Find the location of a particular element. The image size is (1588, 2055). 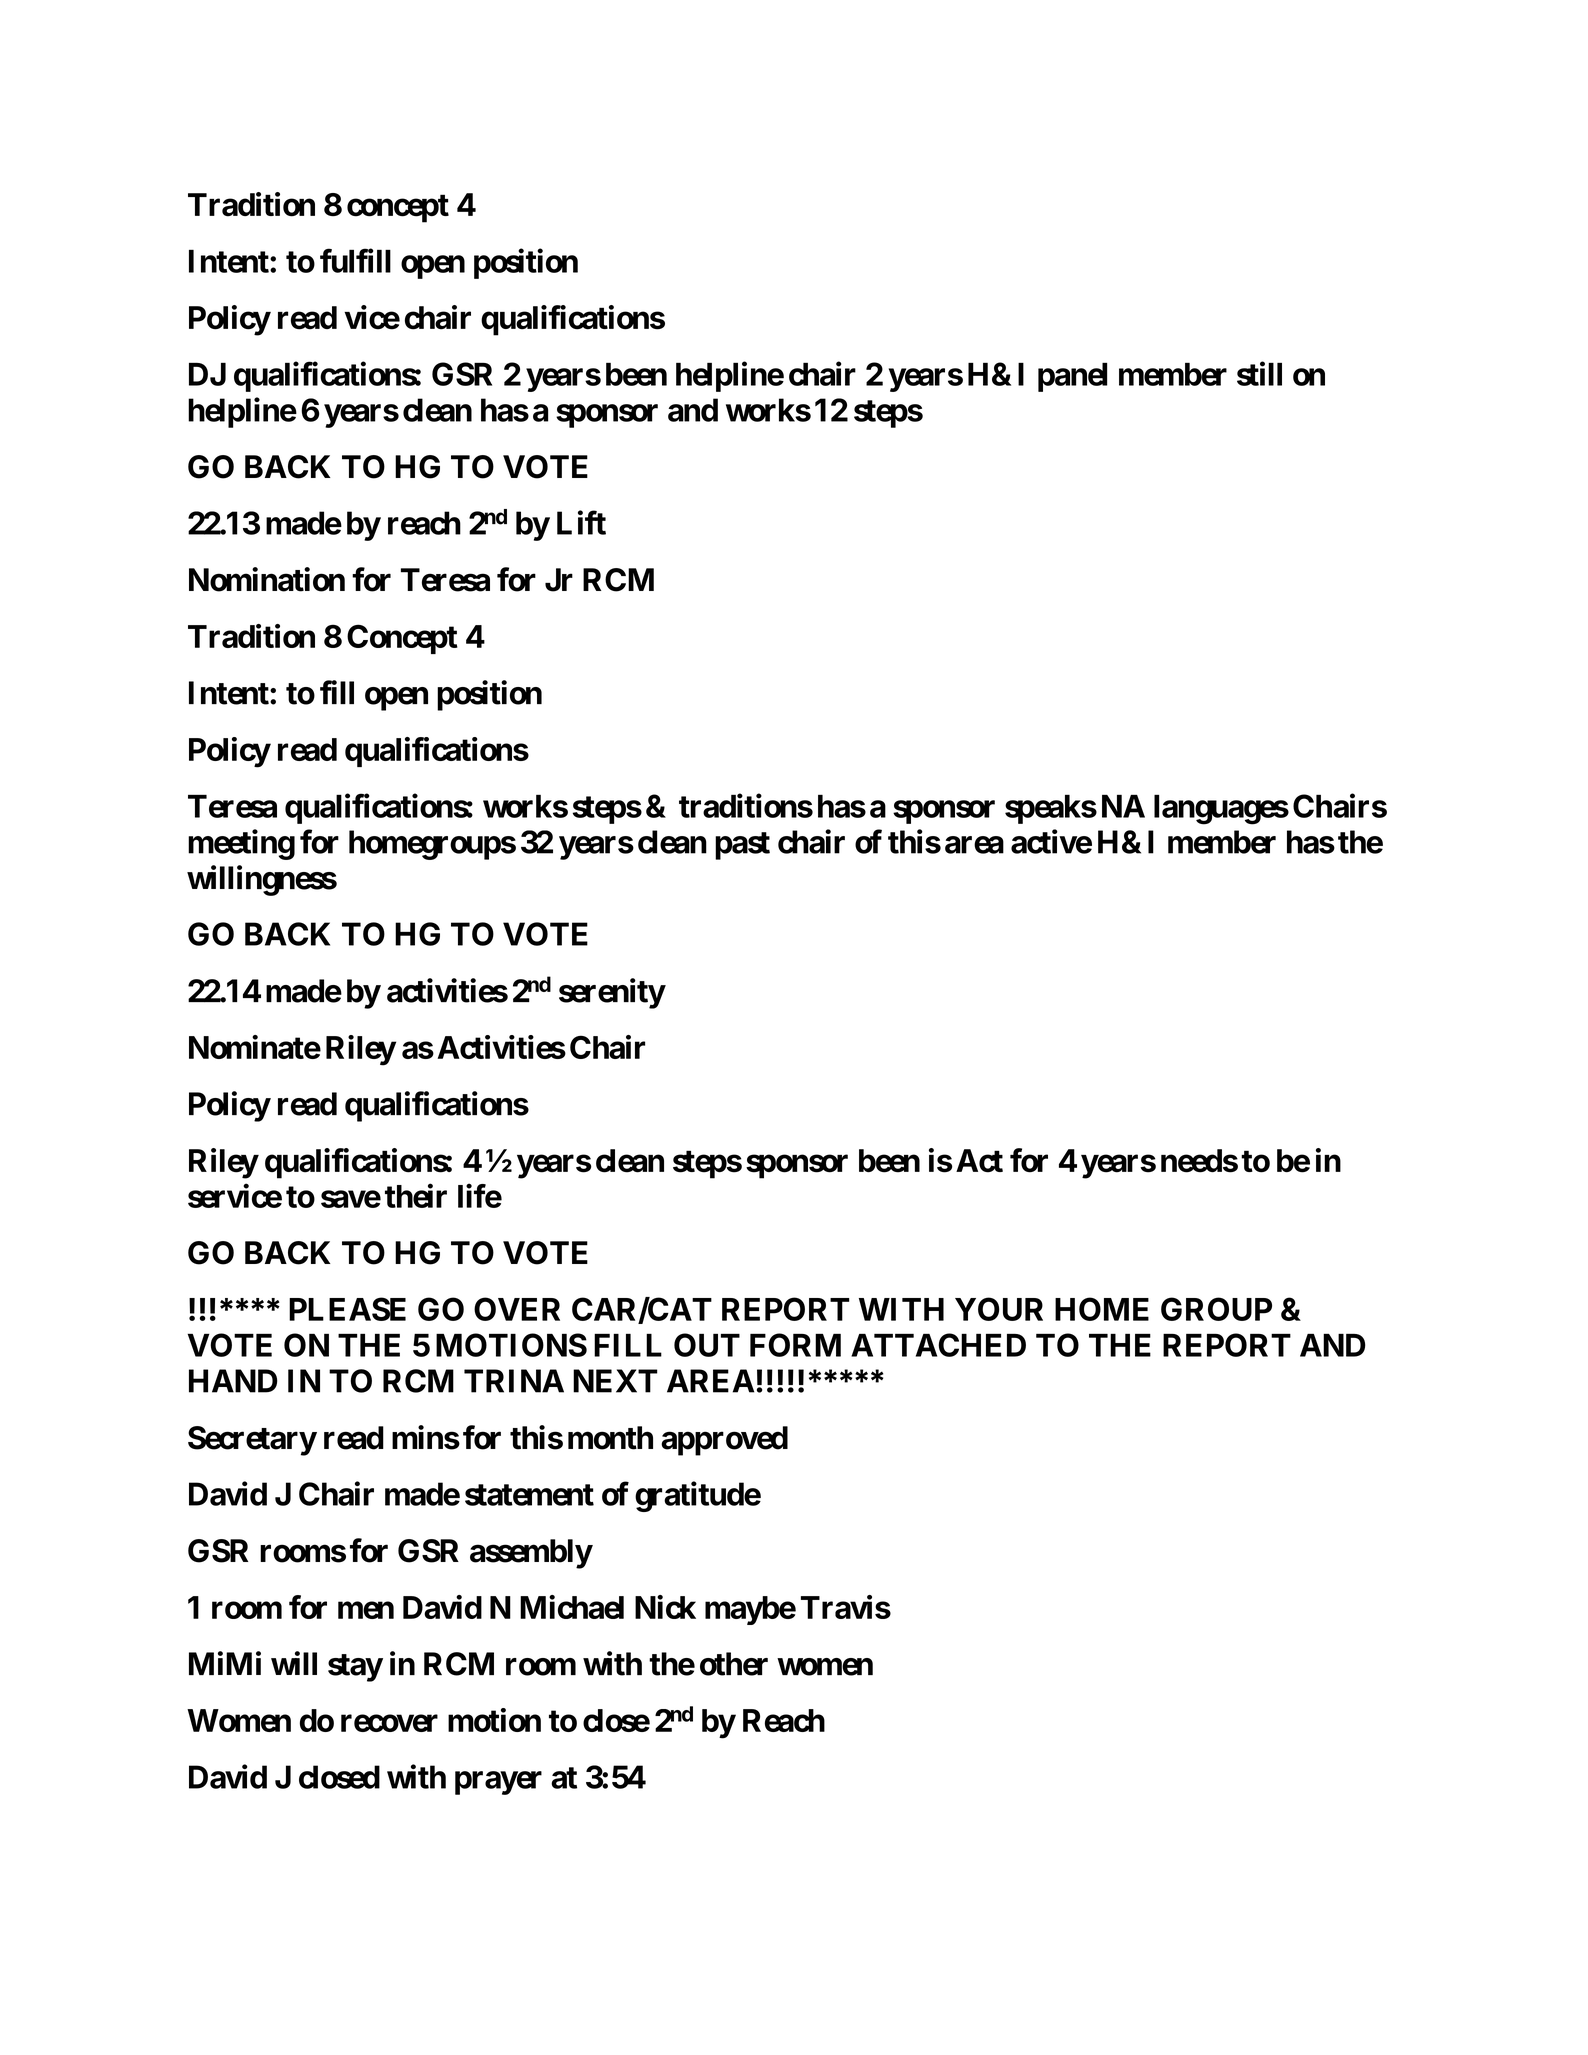

prayer is located at coordinates (498, 1783).
